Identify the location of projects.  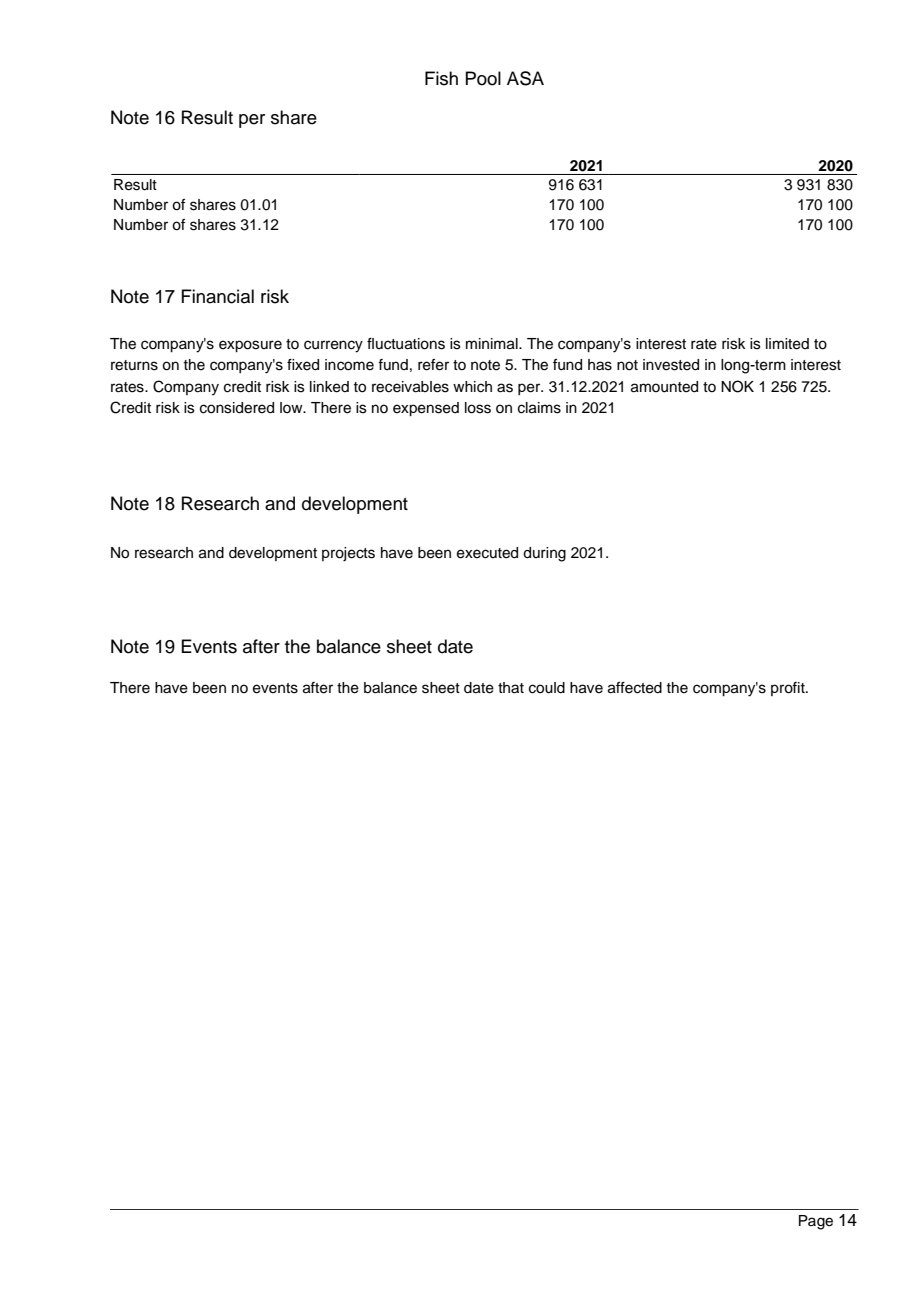
(348, 554).
